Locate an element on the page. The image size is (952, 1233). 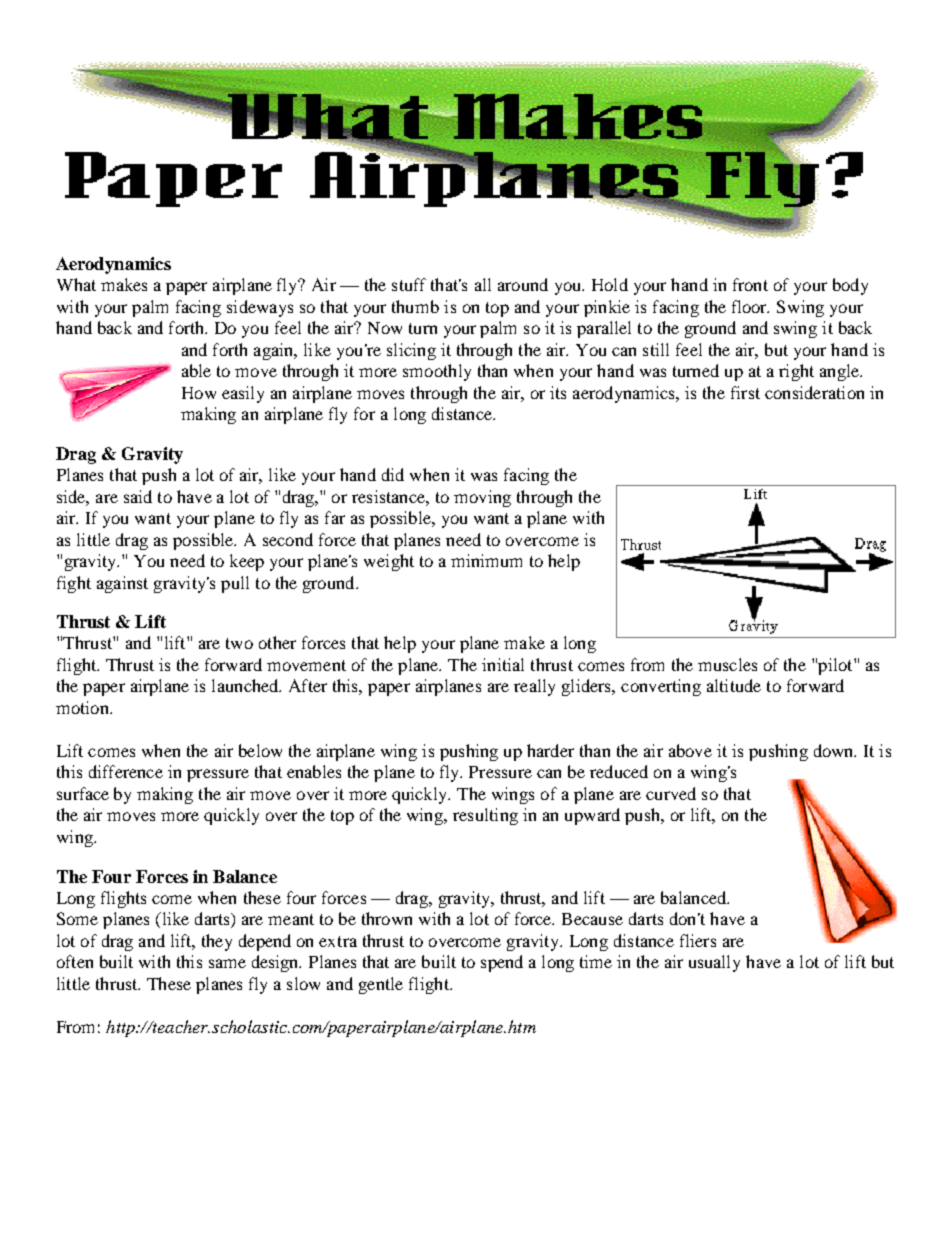
muscles is located at coordinates (727, 664).
